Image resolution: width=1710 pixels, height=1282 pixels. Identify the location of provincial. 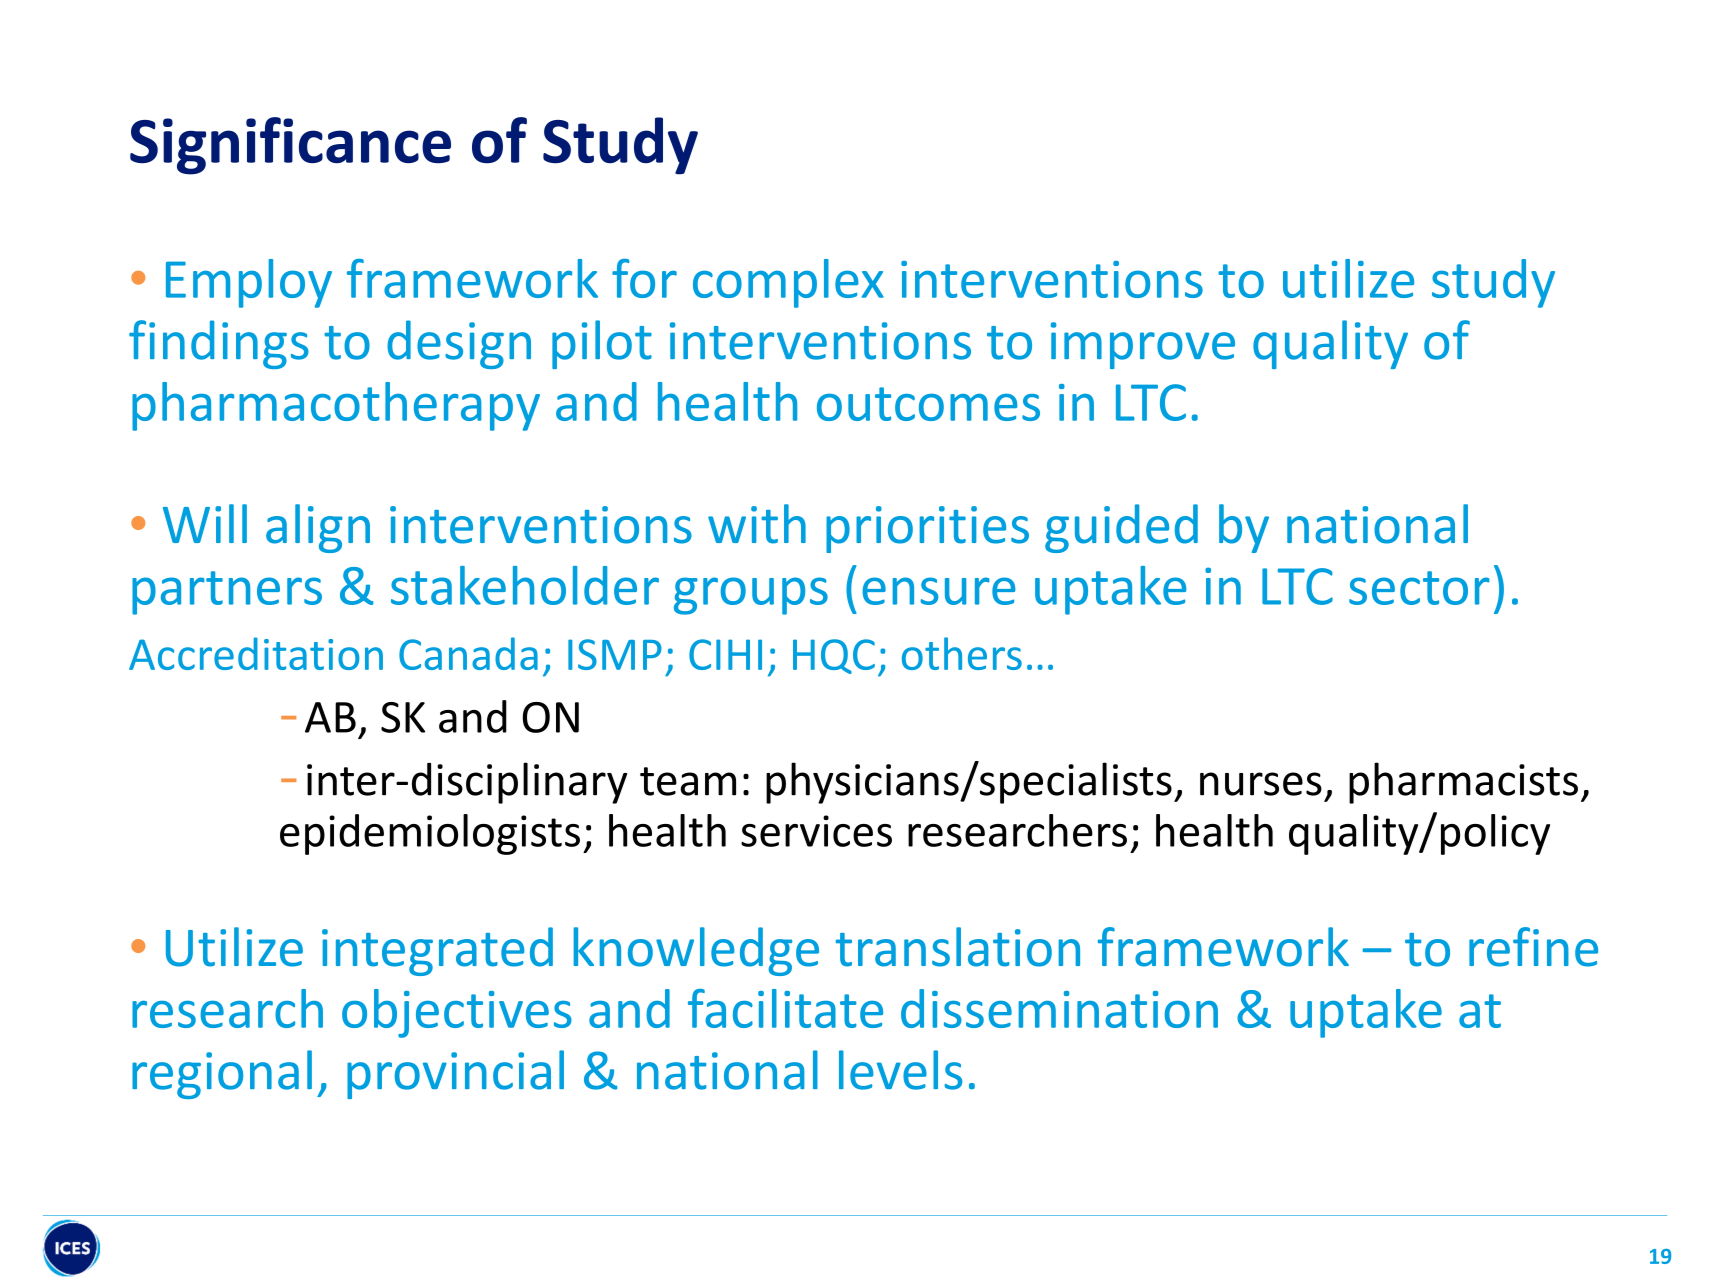
(455, 1074).
